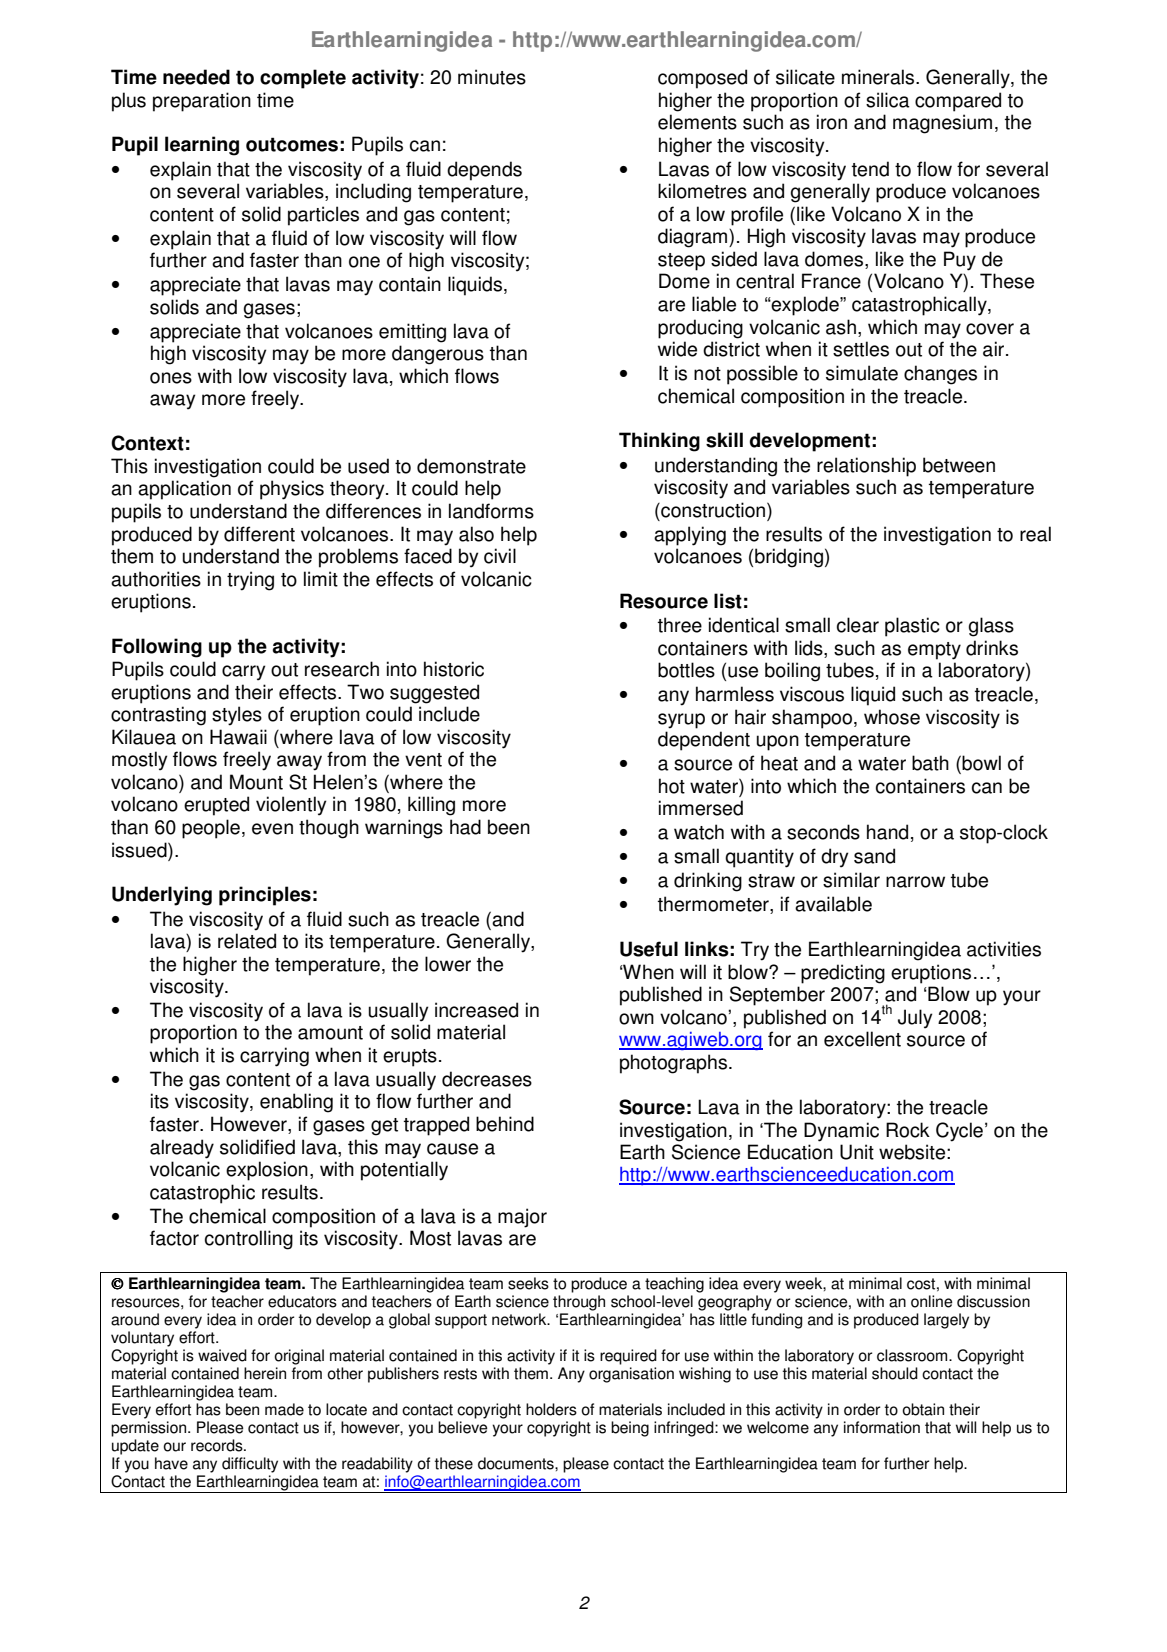  I want to click on own, so click(636, 1019).
